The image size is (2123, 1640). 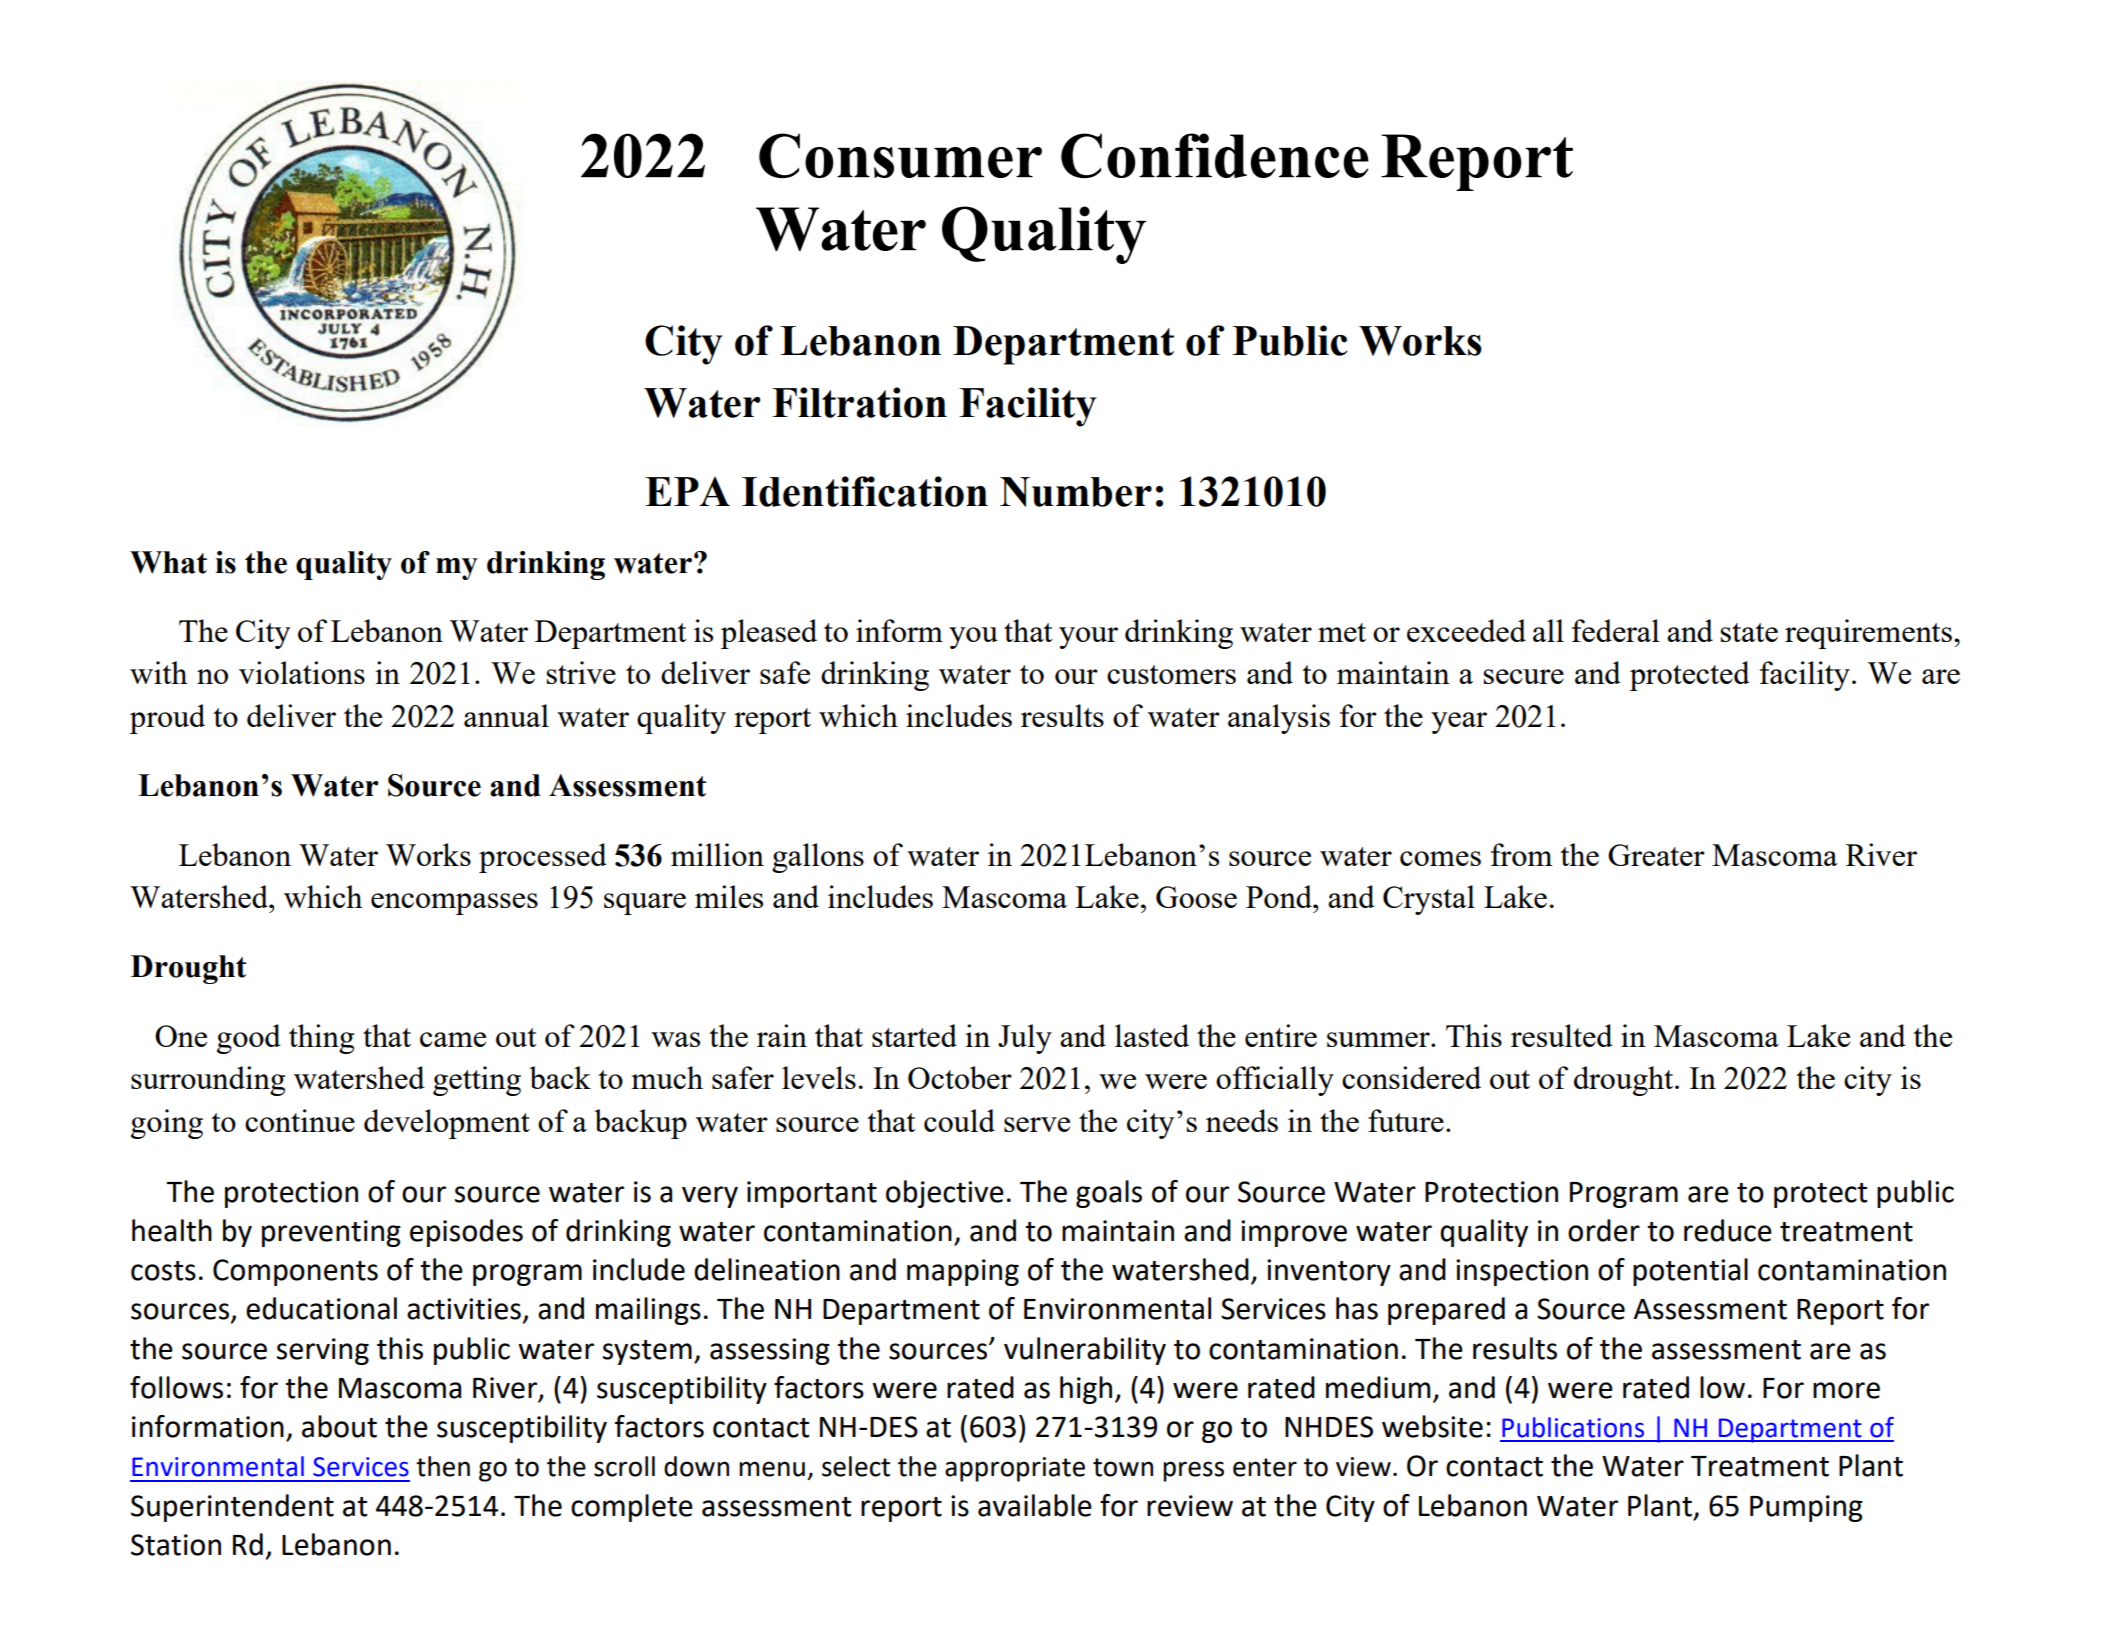 What do you see at coordinates (818, 858) in the page?
I see `gallons` at bounding box center [818, 858].
